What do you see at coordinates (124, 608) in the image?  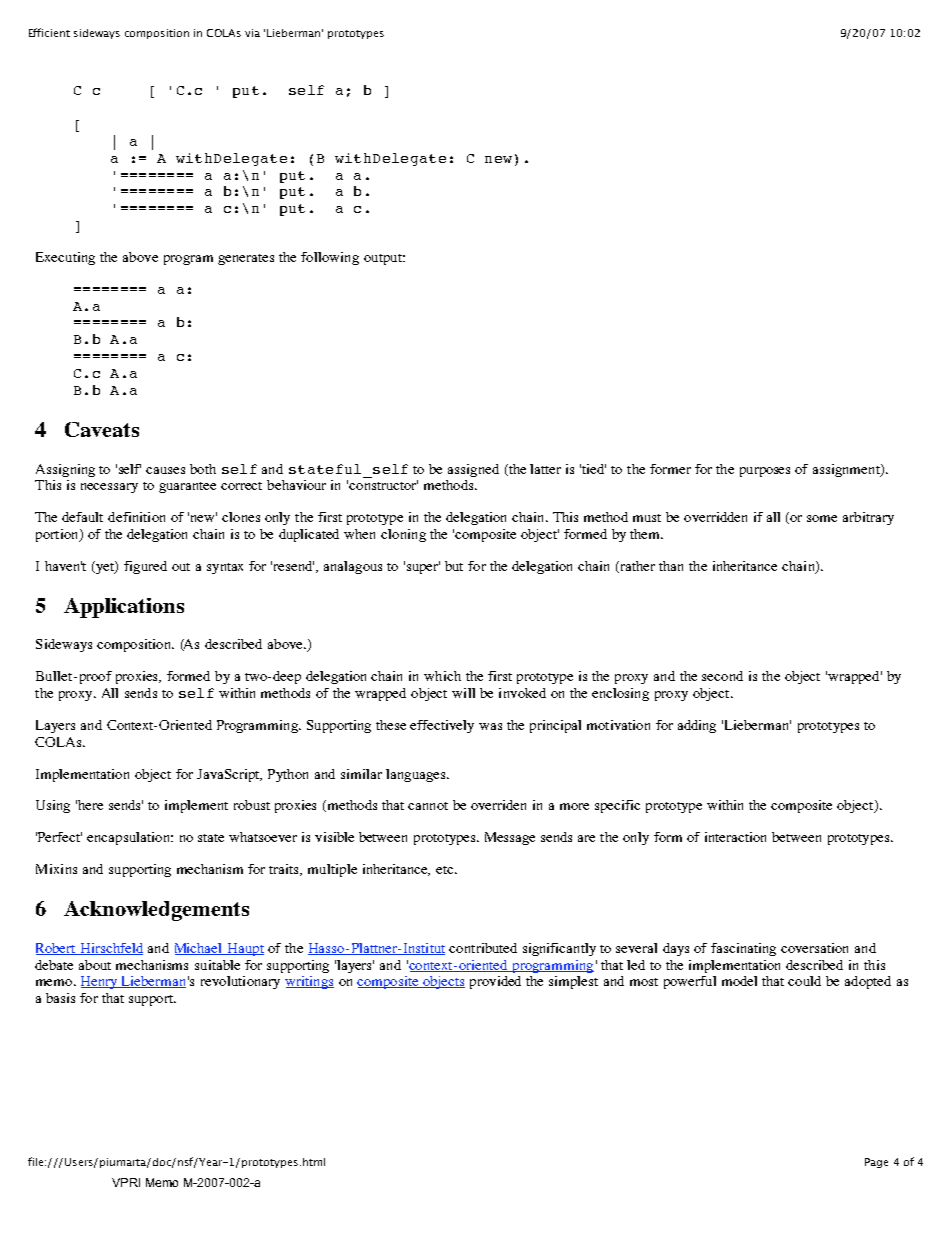 I see `Applications` at bounding box center [124, 608].
